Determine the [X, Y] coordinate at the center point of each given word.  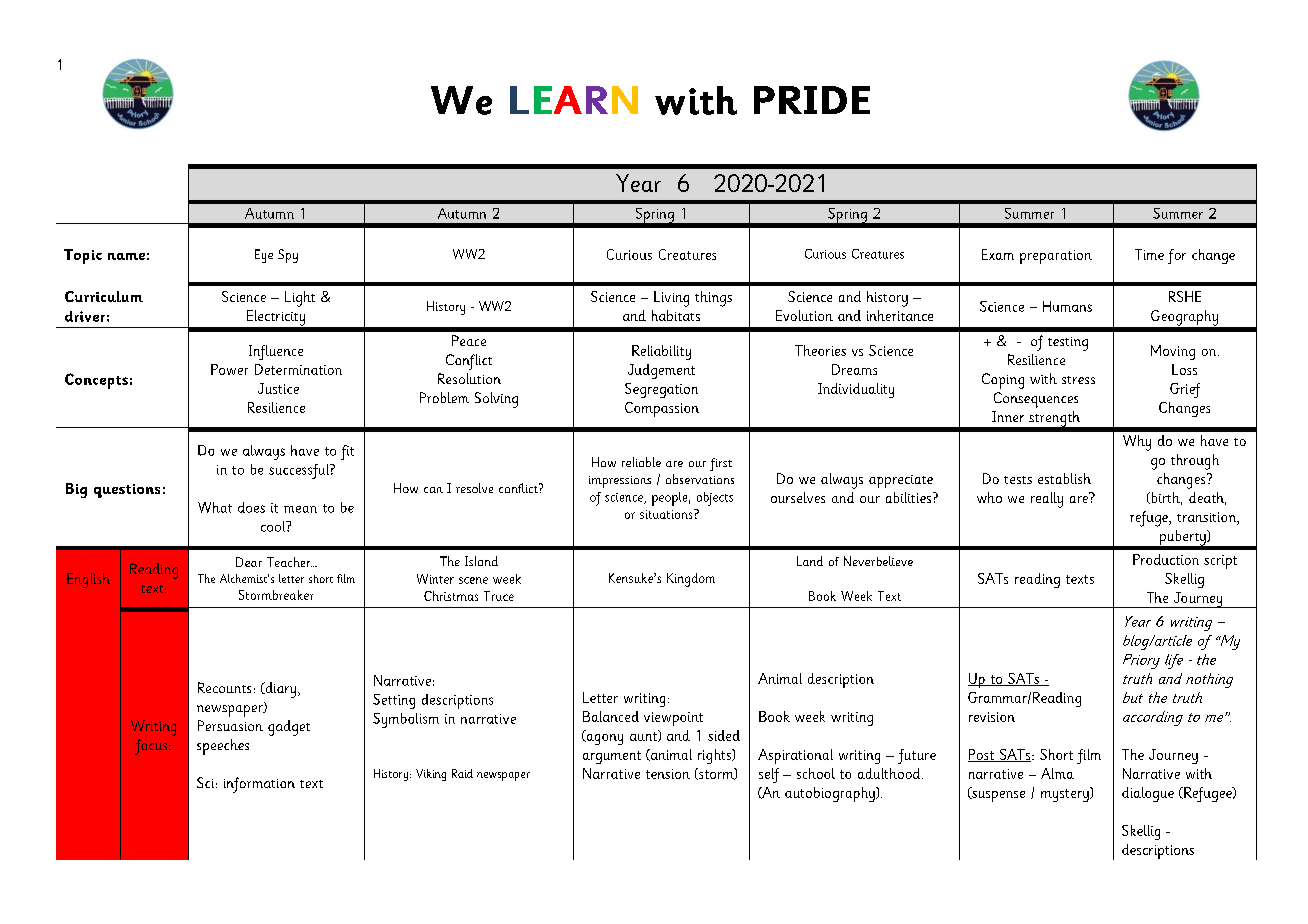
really [1047, 500]
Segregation [661, 390]
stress [1078, 380]
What [215, 507]
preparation [1056, 257]
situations [667, 514]
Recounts [224, 687]
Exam [998, 254]
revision [992, 717]
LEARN [574, 100]
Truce [499, 596]
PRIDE [812, 100]
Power [229, 369]
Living [671, 299]
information [259, 785]
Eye [264, 256]
